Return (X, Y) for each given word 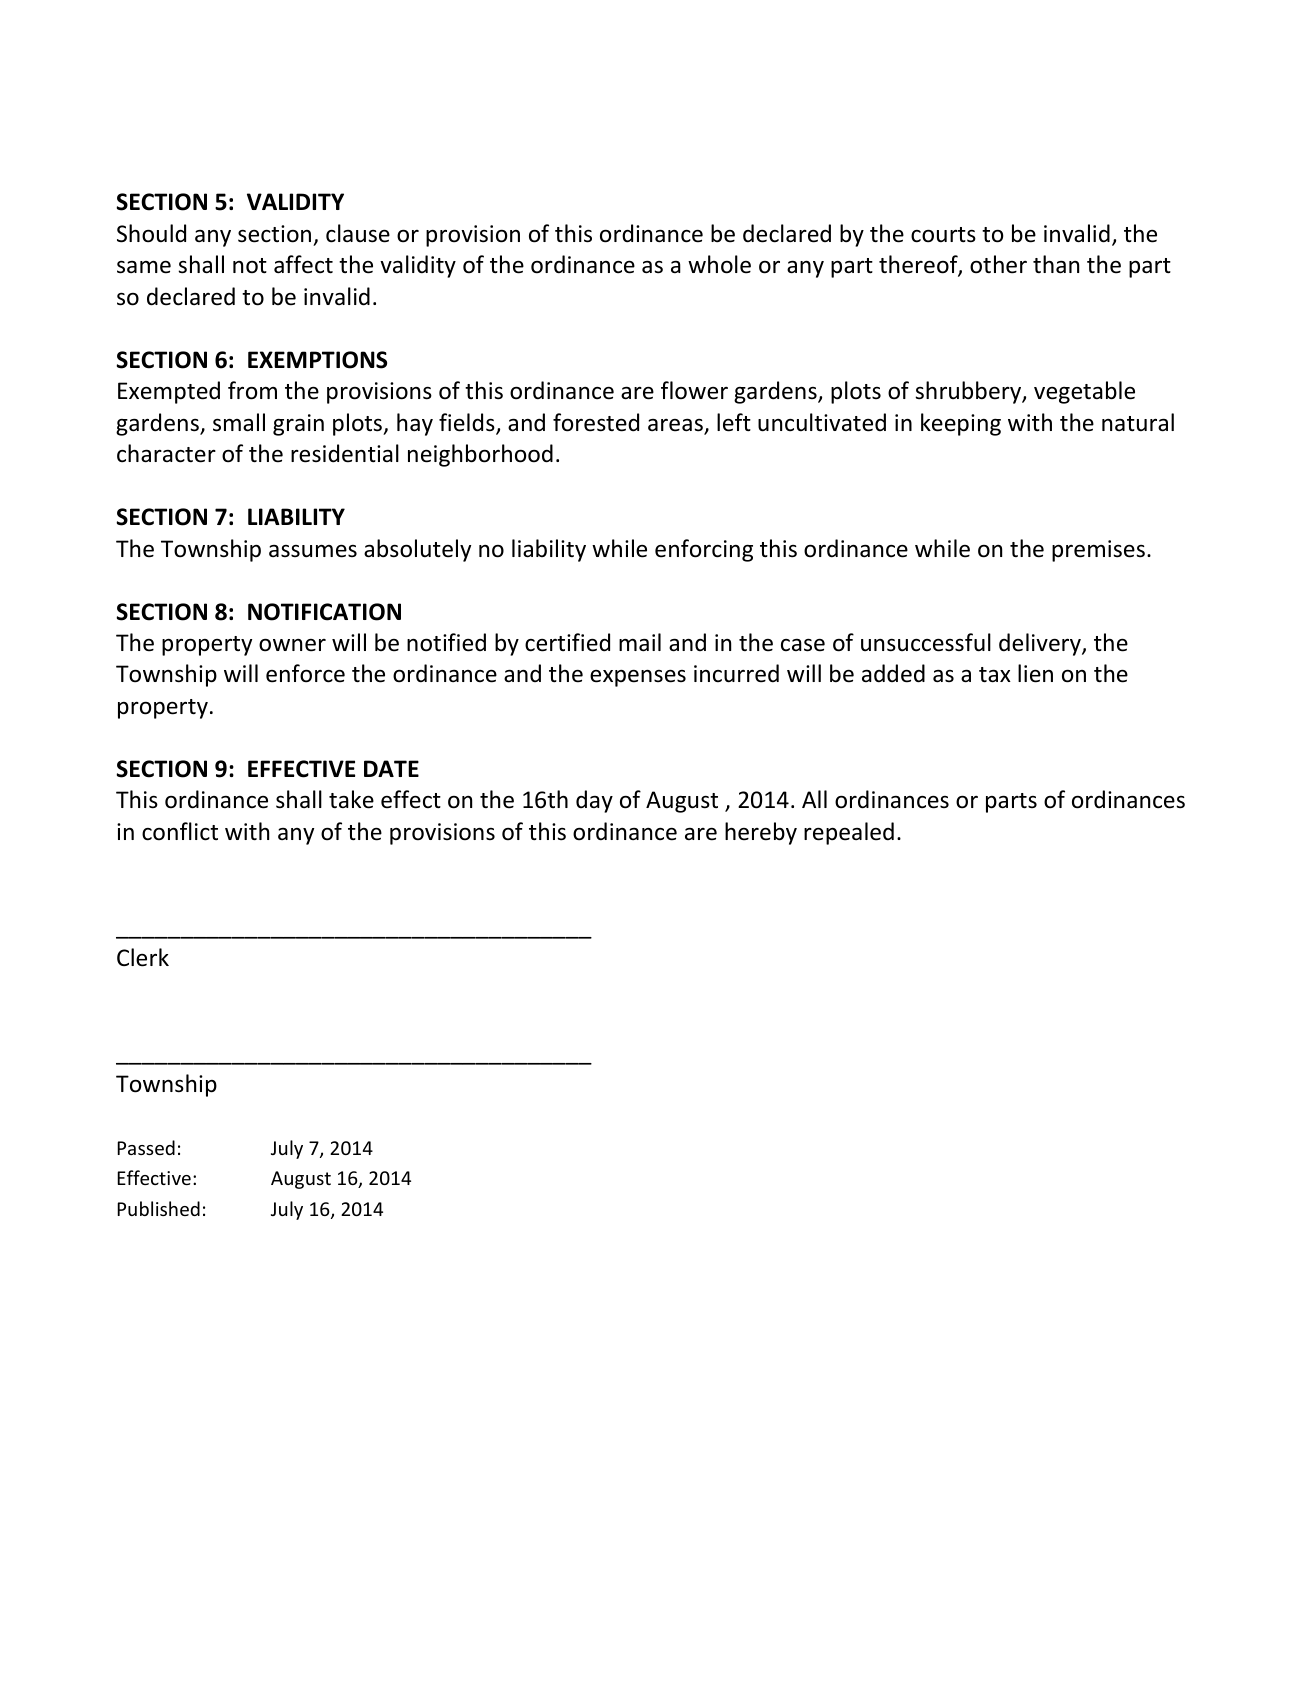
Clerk (143, 957)
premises (1098, 551)
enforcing (704, 550)
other (998, 264)
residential (345, 453)
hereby (761, 833)
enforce (305, 673)
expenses (638, 678)
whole (719, 264)
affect (303, 264)
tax (995, 675)
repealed (849, 833)
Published (158, 1208)
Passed (146, 1147)
